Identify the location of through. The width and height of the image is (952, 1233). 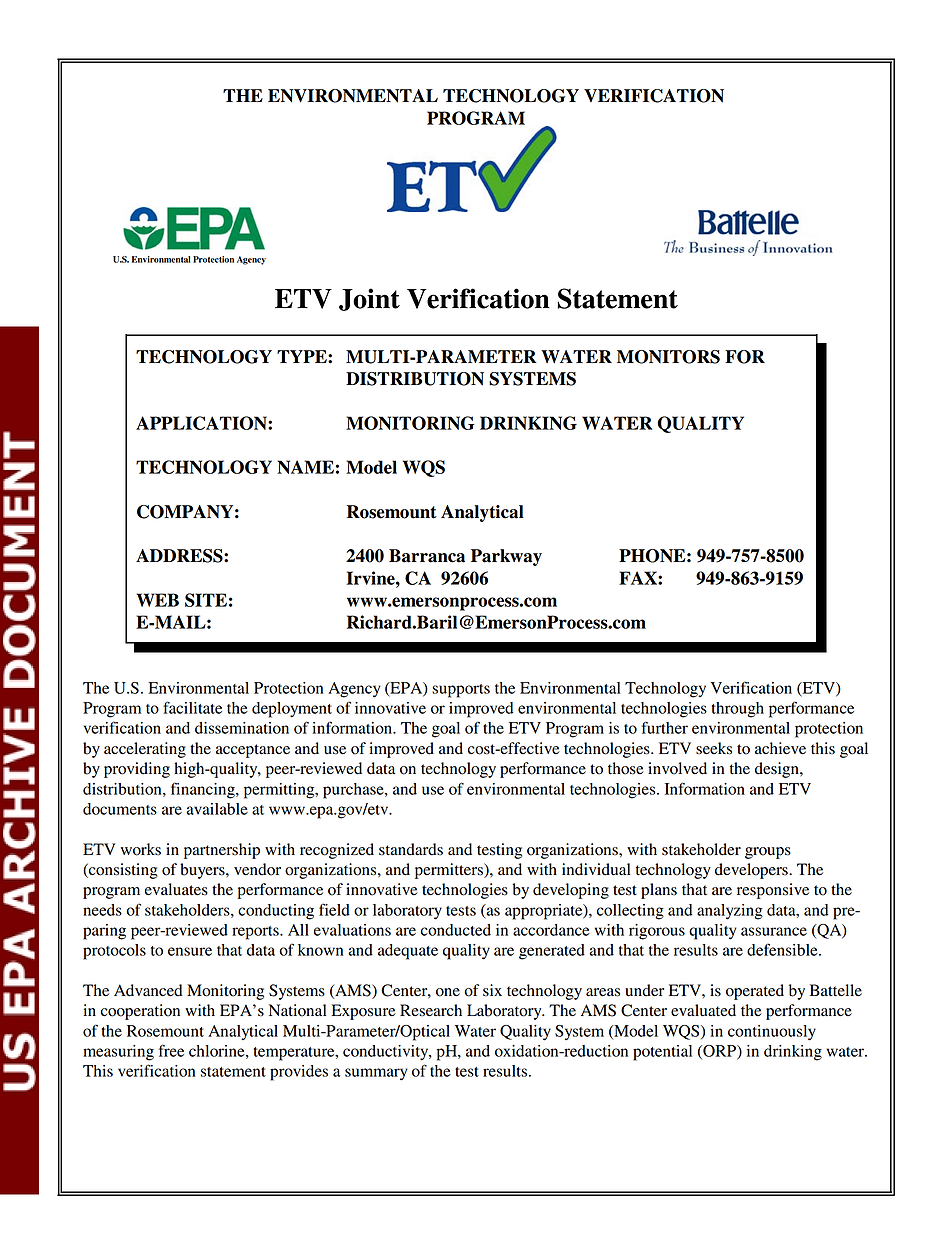
(737, 710).
